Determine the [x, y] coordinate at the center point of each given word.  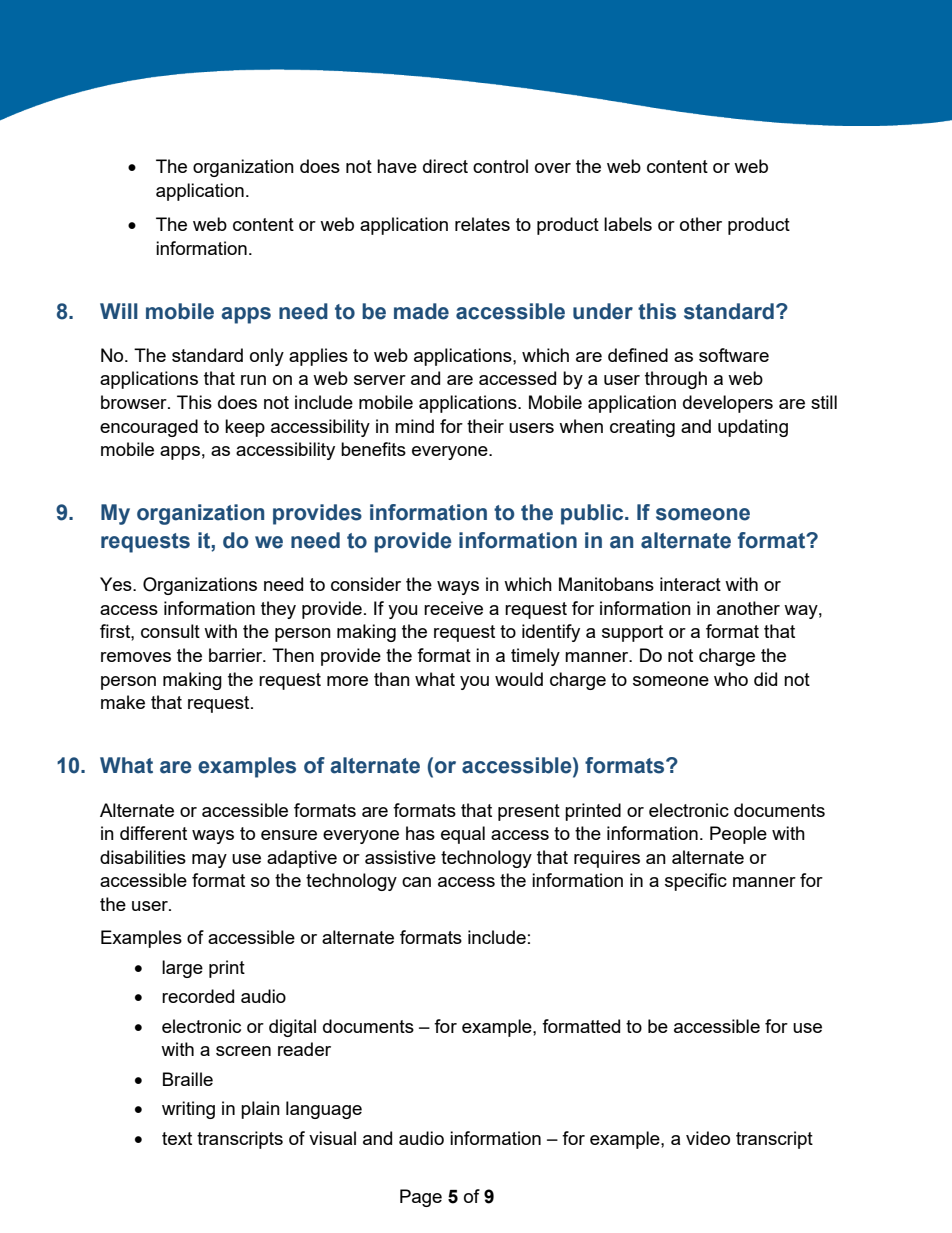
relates [482, 224]
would [519, 679]
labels [628, 224]
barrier [237, 655]
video [708, 1138]
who [731, 679]
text [177, 1138]
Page [421, 1198]
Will [119, 311]
